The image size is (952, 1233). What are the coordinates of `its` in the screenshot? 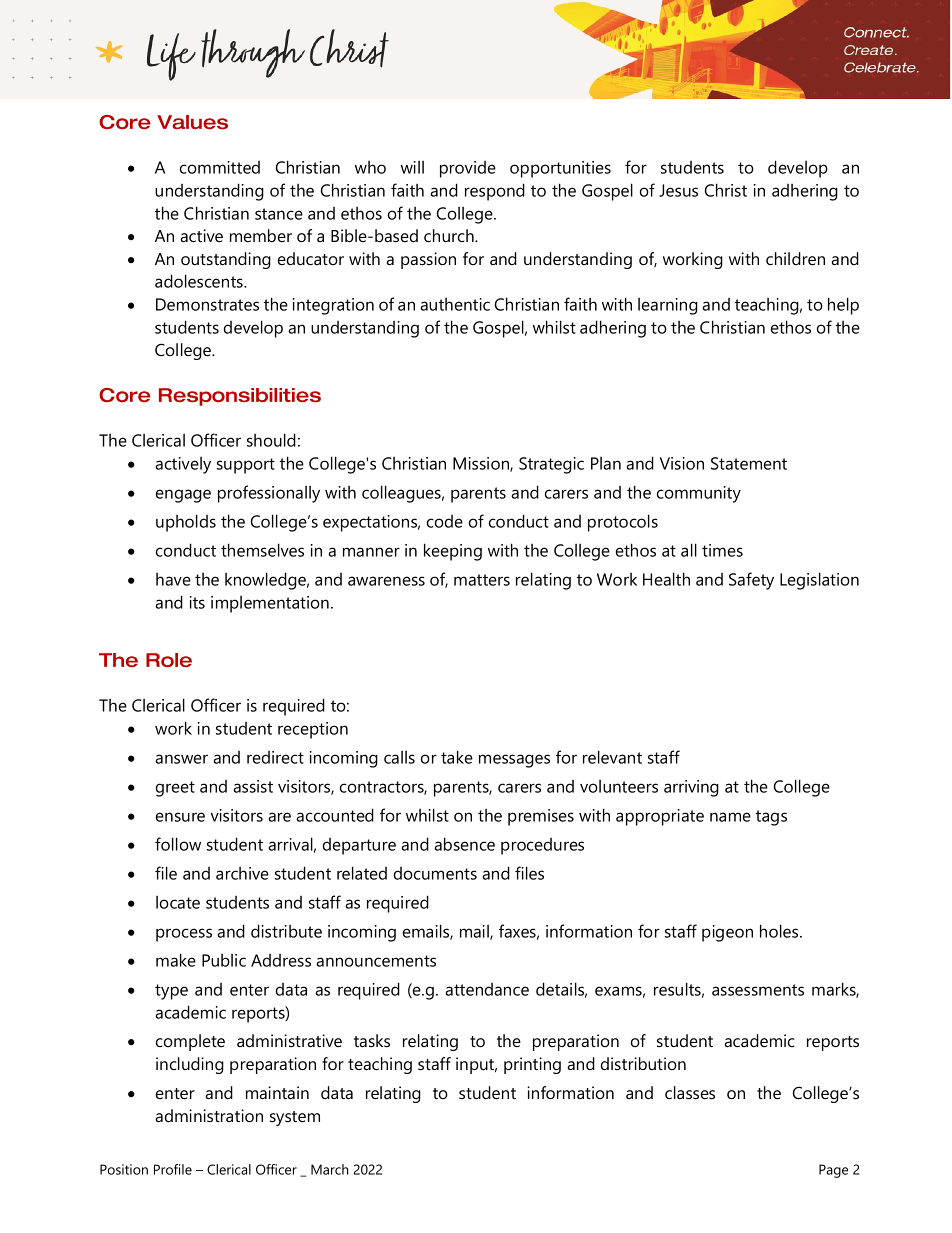 It's located at (197, 602).
